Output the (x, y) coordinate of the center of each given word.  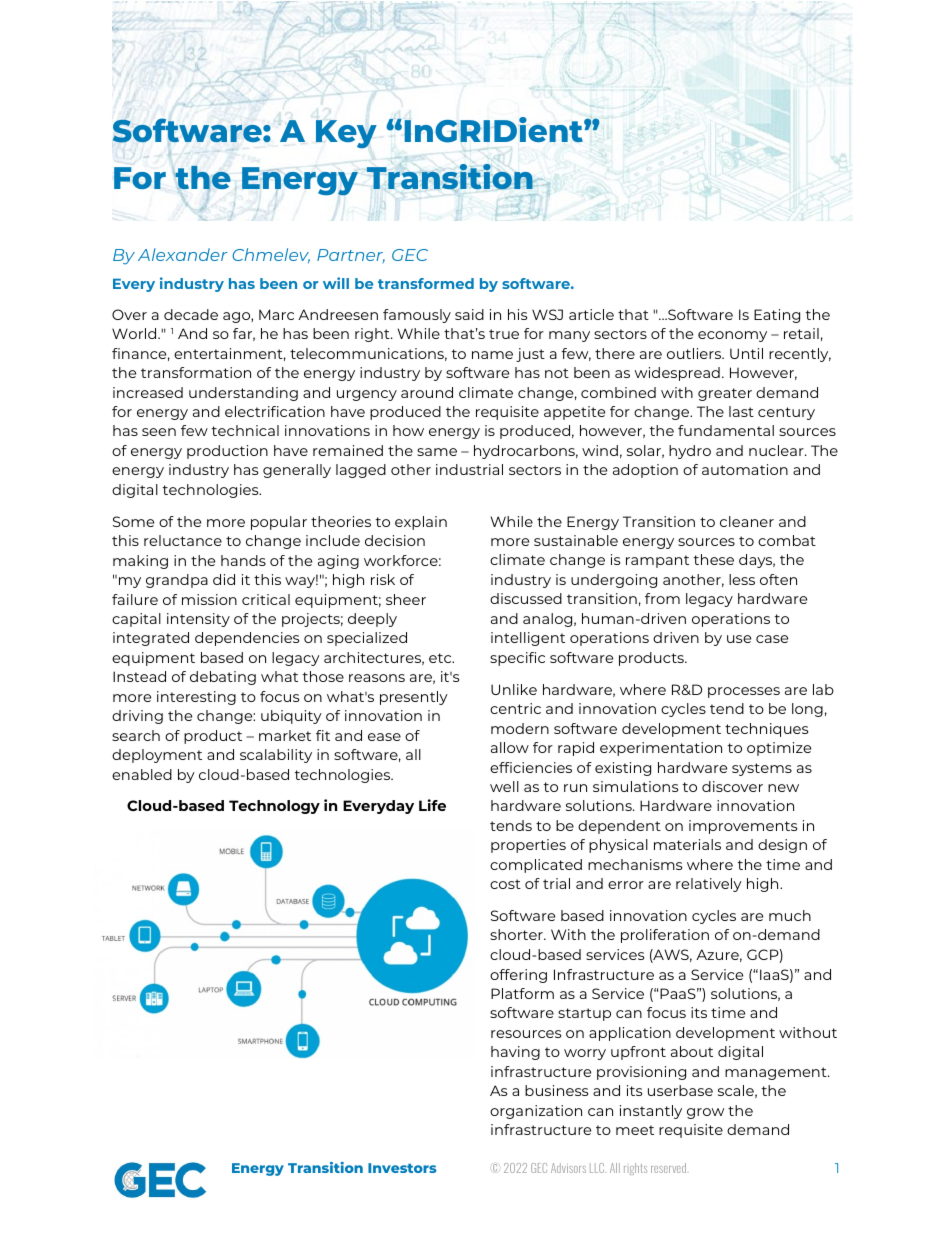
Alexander (182, 254)
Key (346, 134)
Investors (402, 1168)
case (772, 639)
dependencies (247, 639)
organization (536, 1112)
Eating (777, 316)
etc (441, 658)
